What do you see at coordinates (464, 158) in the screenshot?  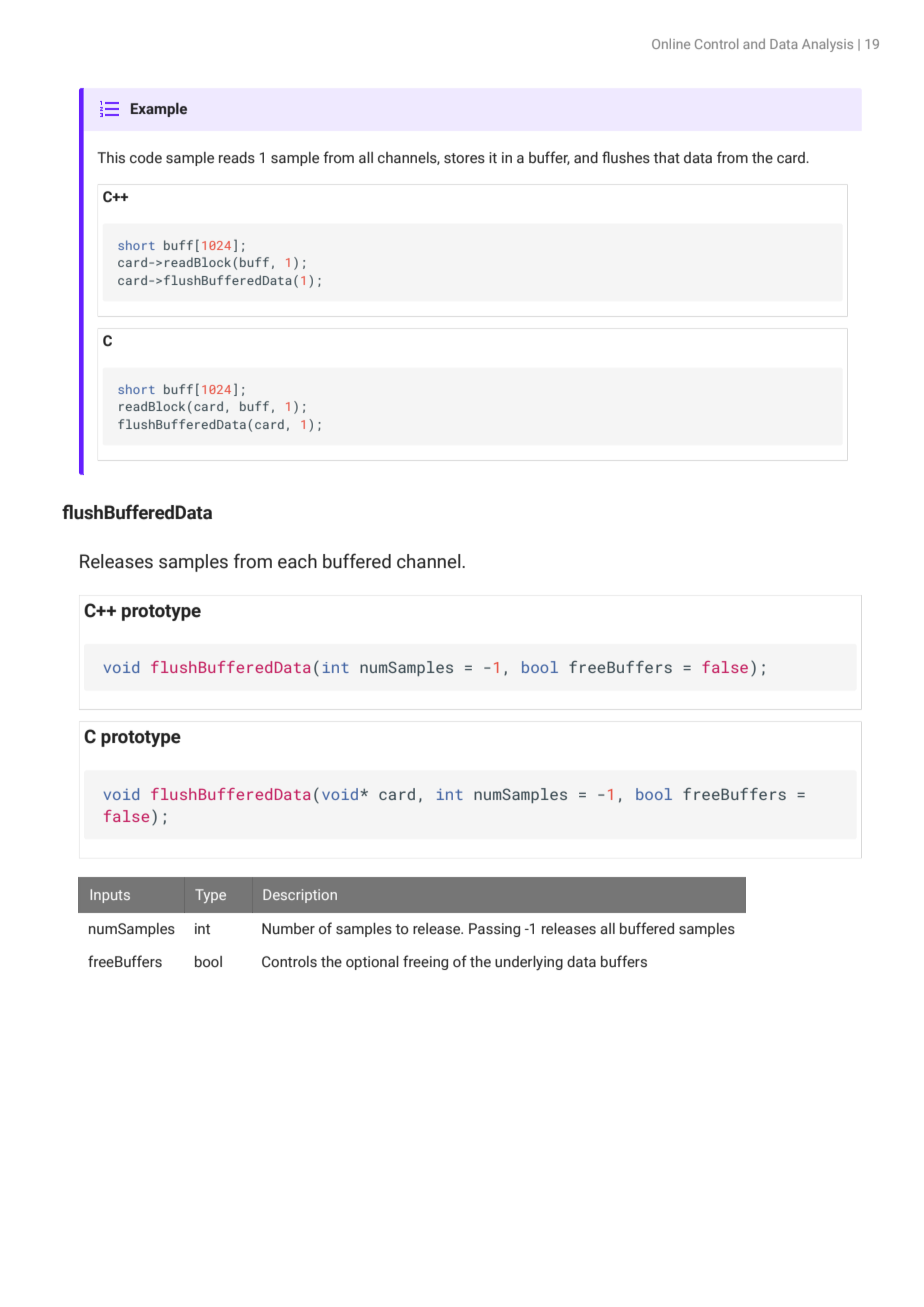 I see `stores` at bounding box center [464, 158].
